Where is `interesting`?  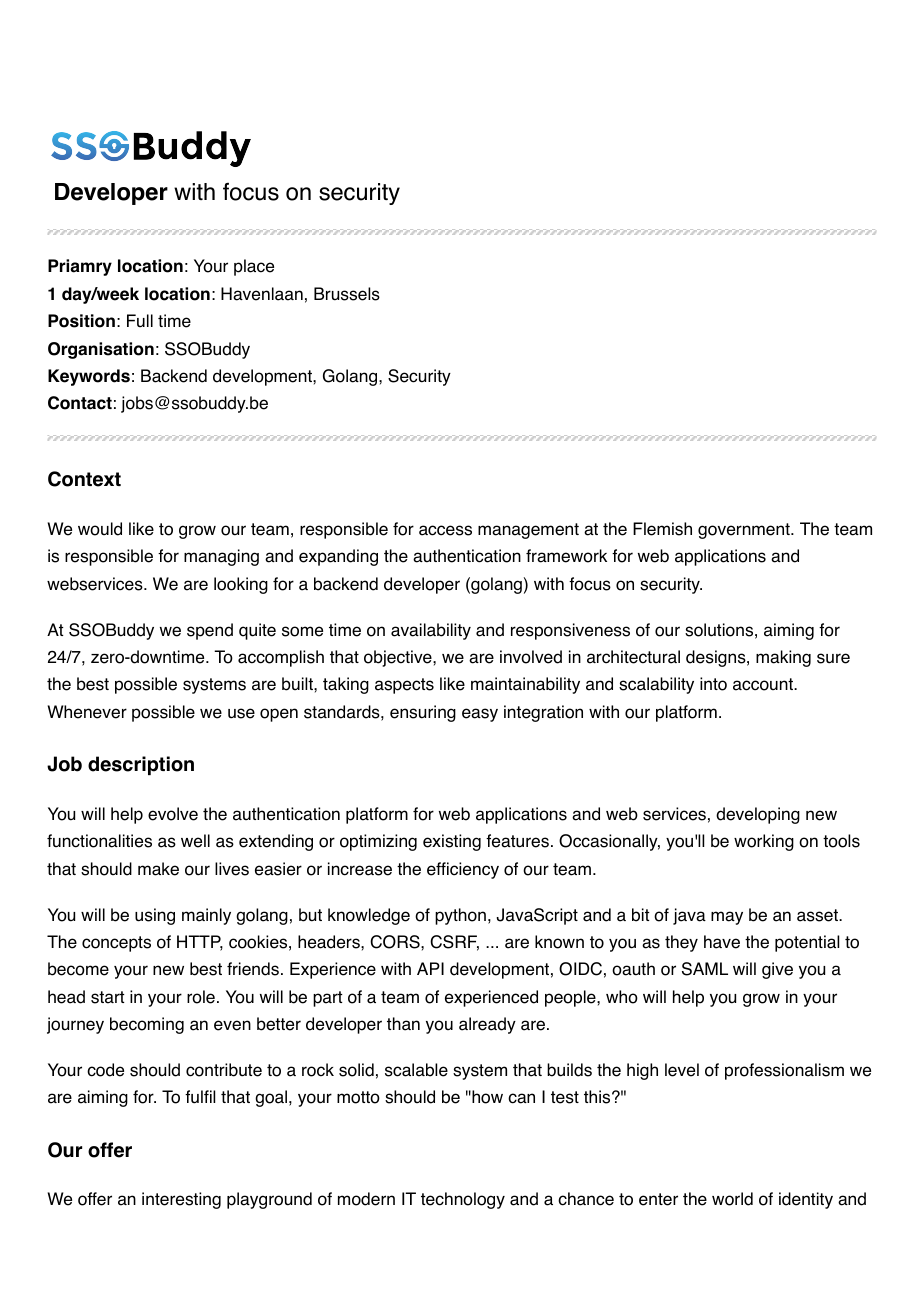
interesting is located at coordinates (181, 1200).
